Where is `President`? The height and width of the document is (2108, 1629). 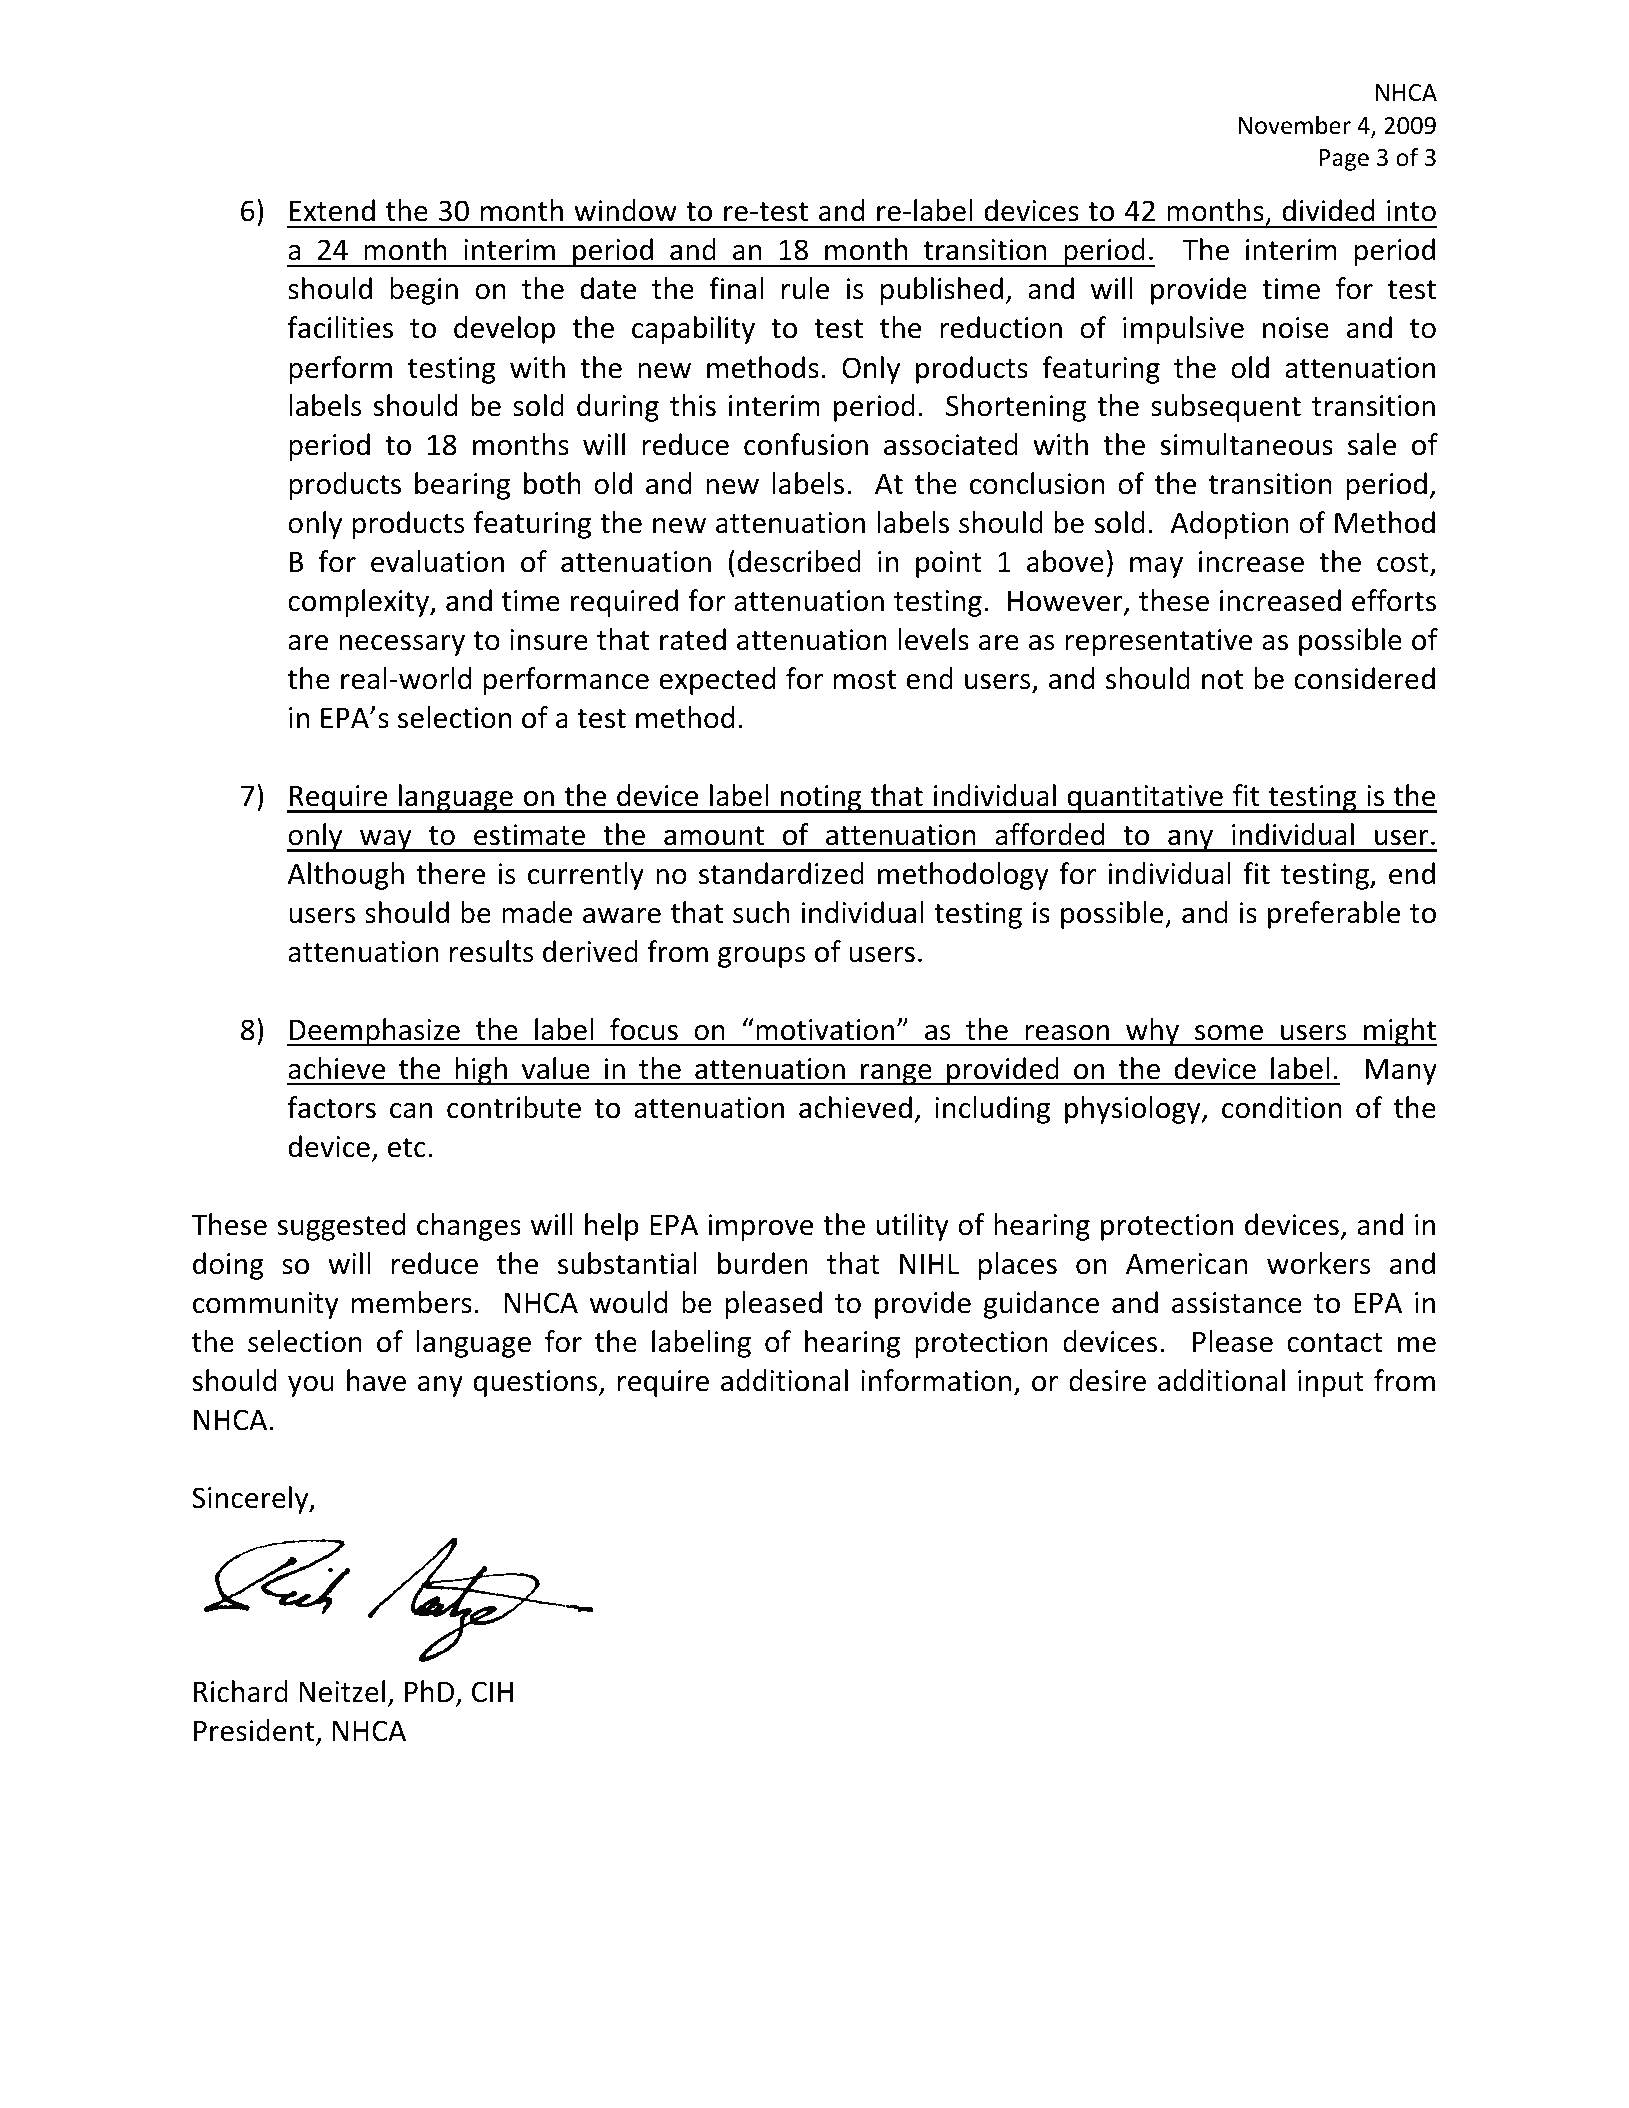
President is located at coordinates (255, 1731).
